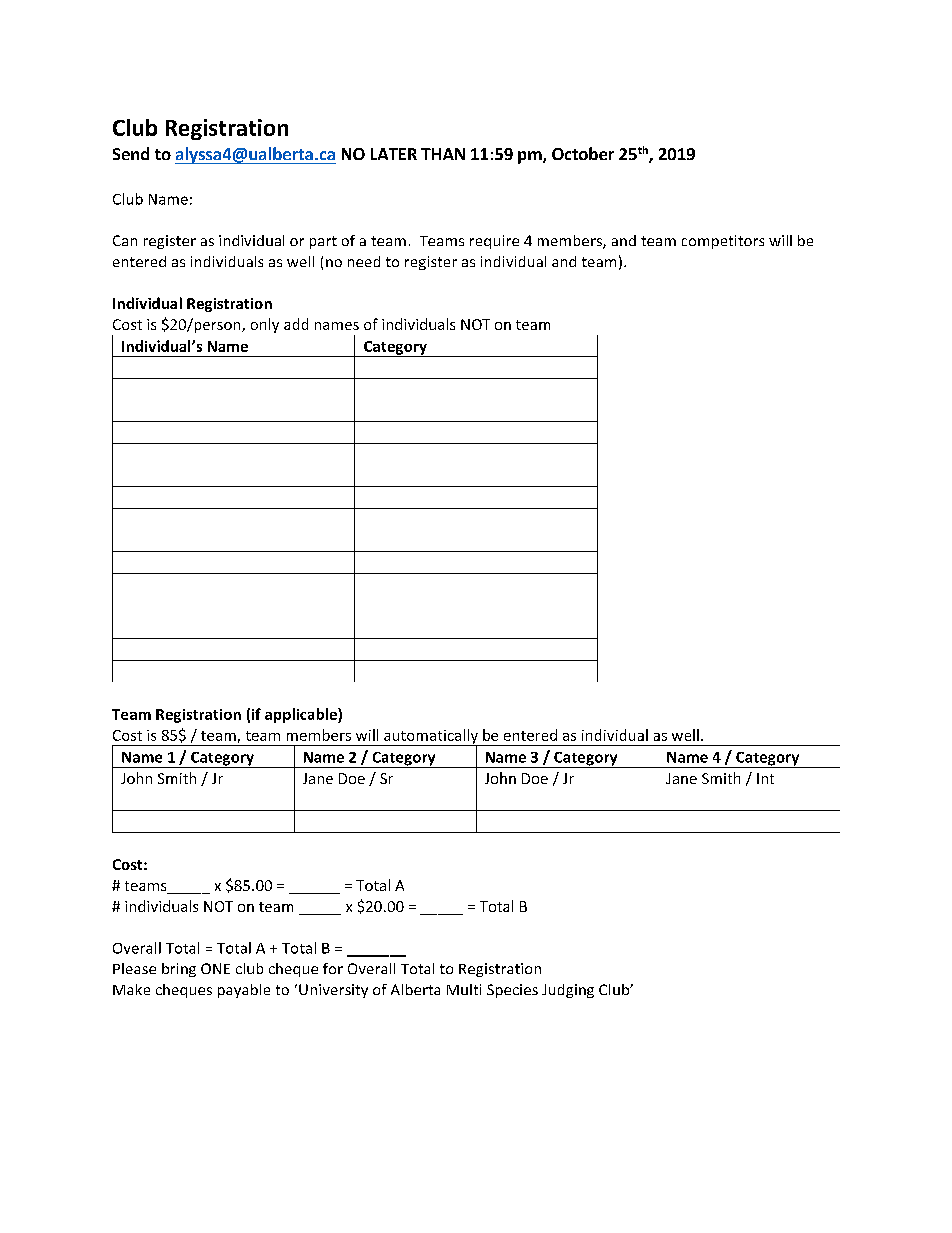 The width and height of the screenshot is (952, 1233). I want to click on competitors, so click(723, 242).
